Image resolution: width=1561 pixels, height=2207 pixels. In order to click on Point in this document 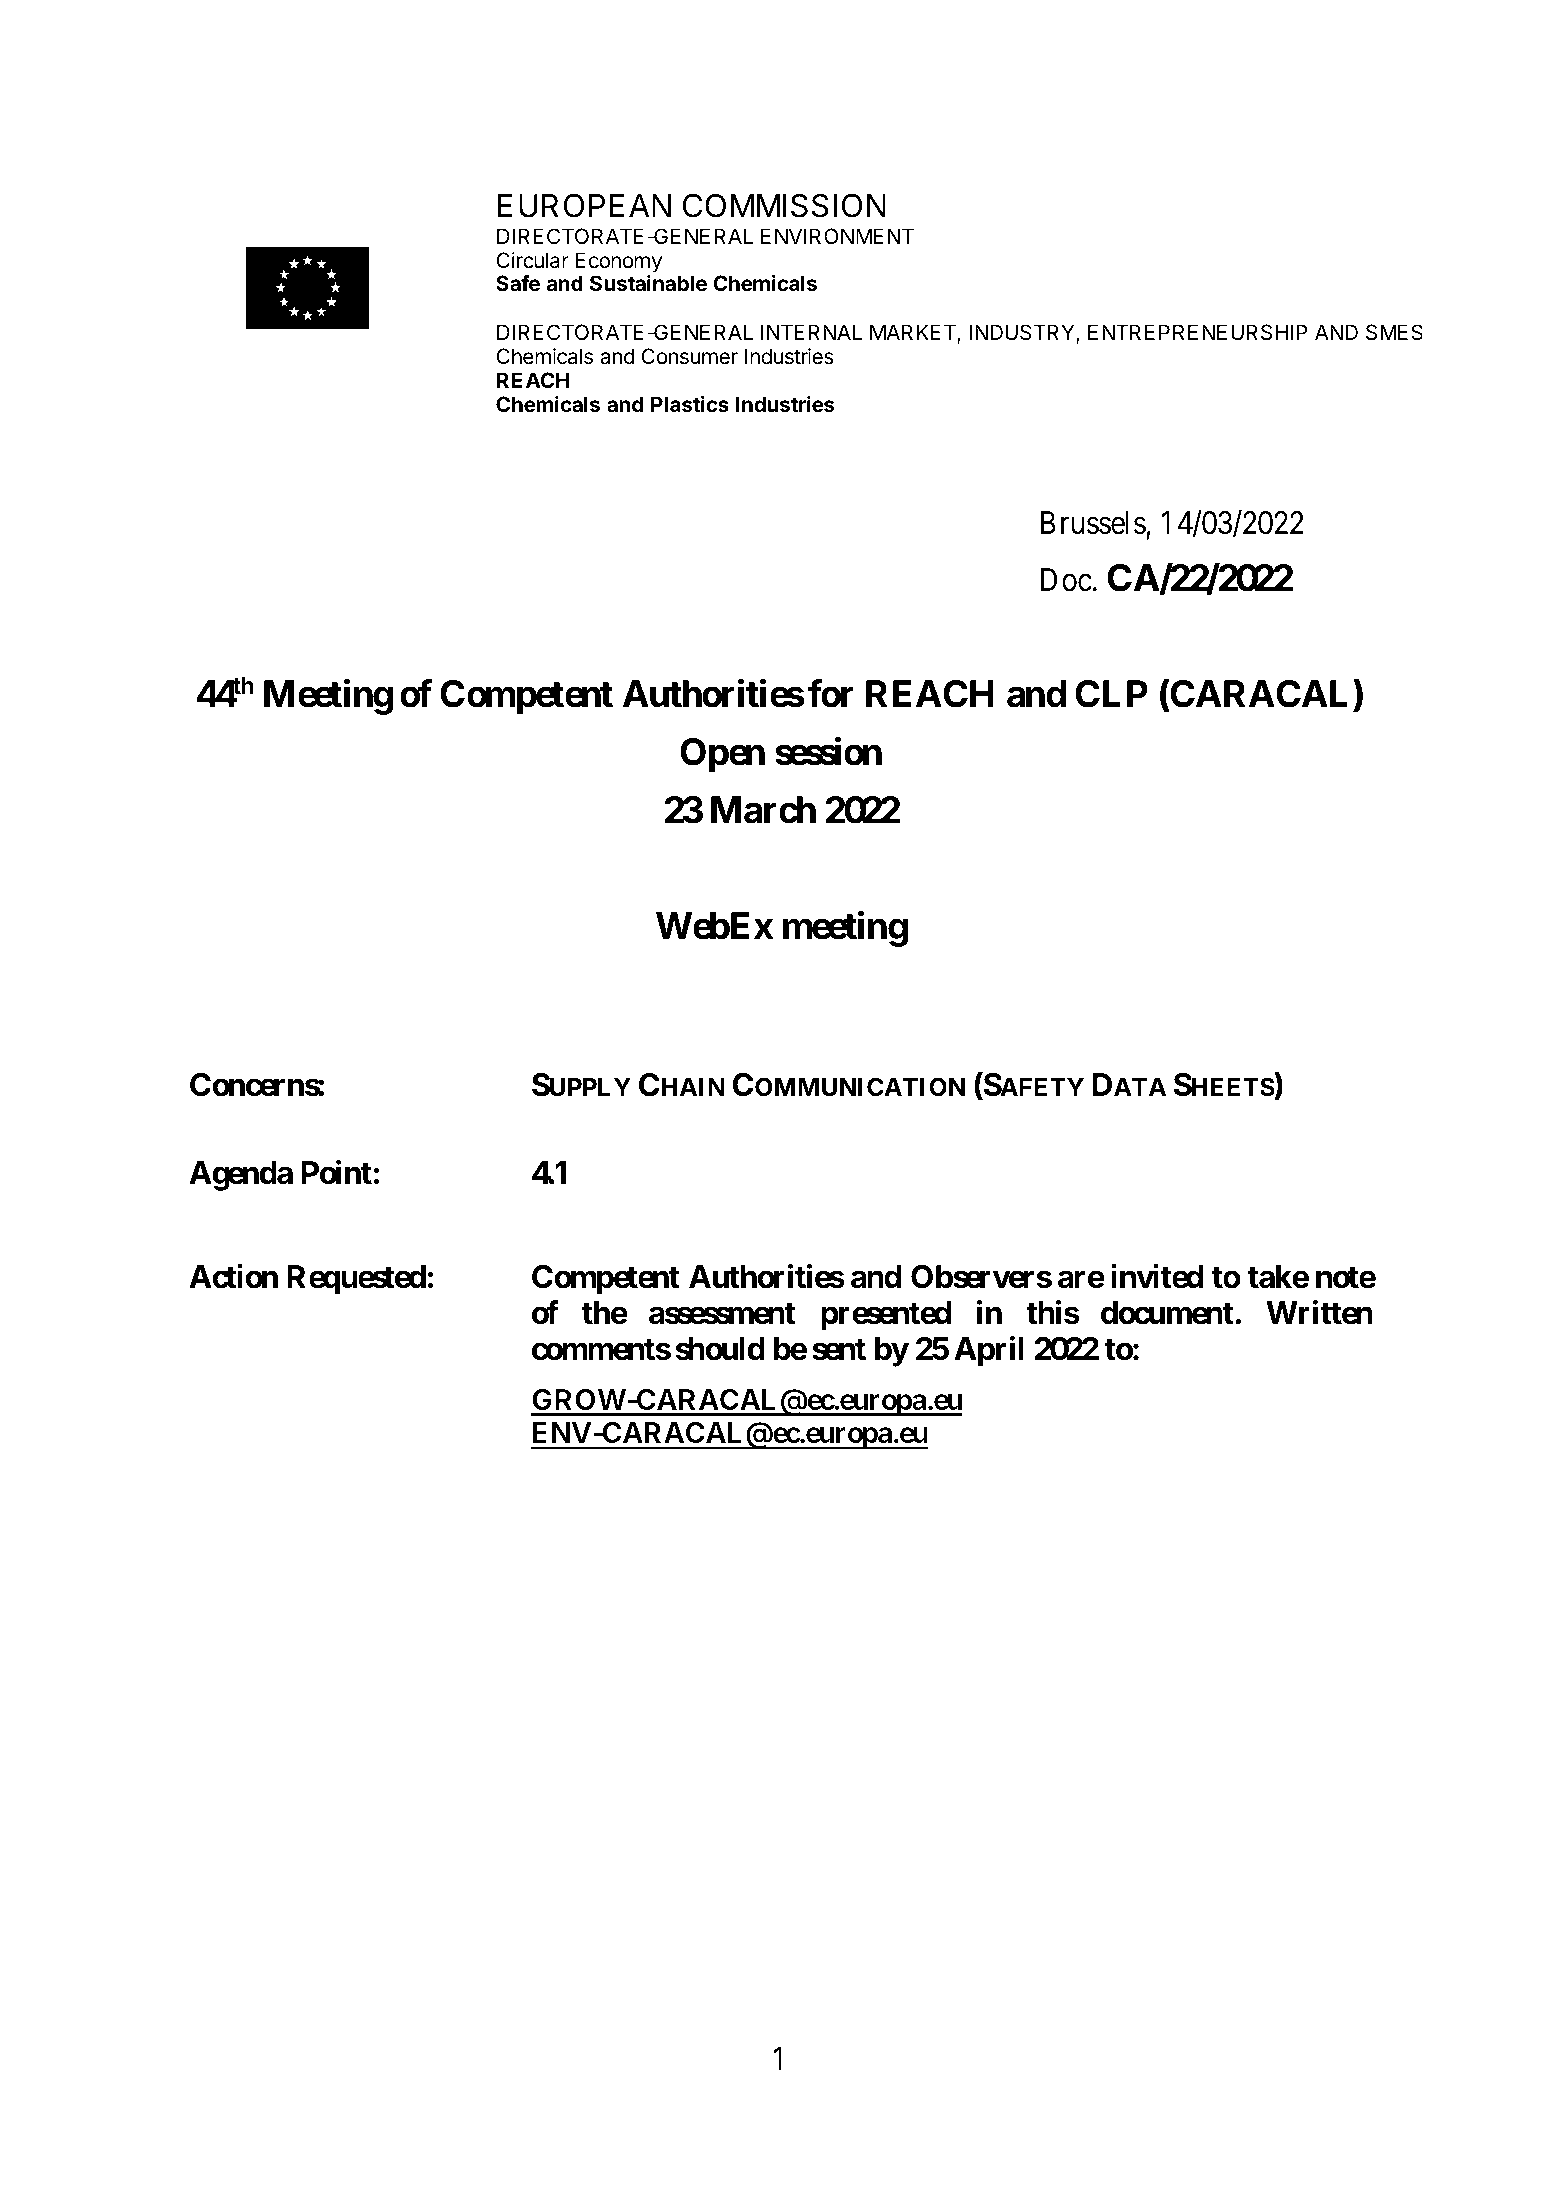, I will do `click(337, 1172)`.
